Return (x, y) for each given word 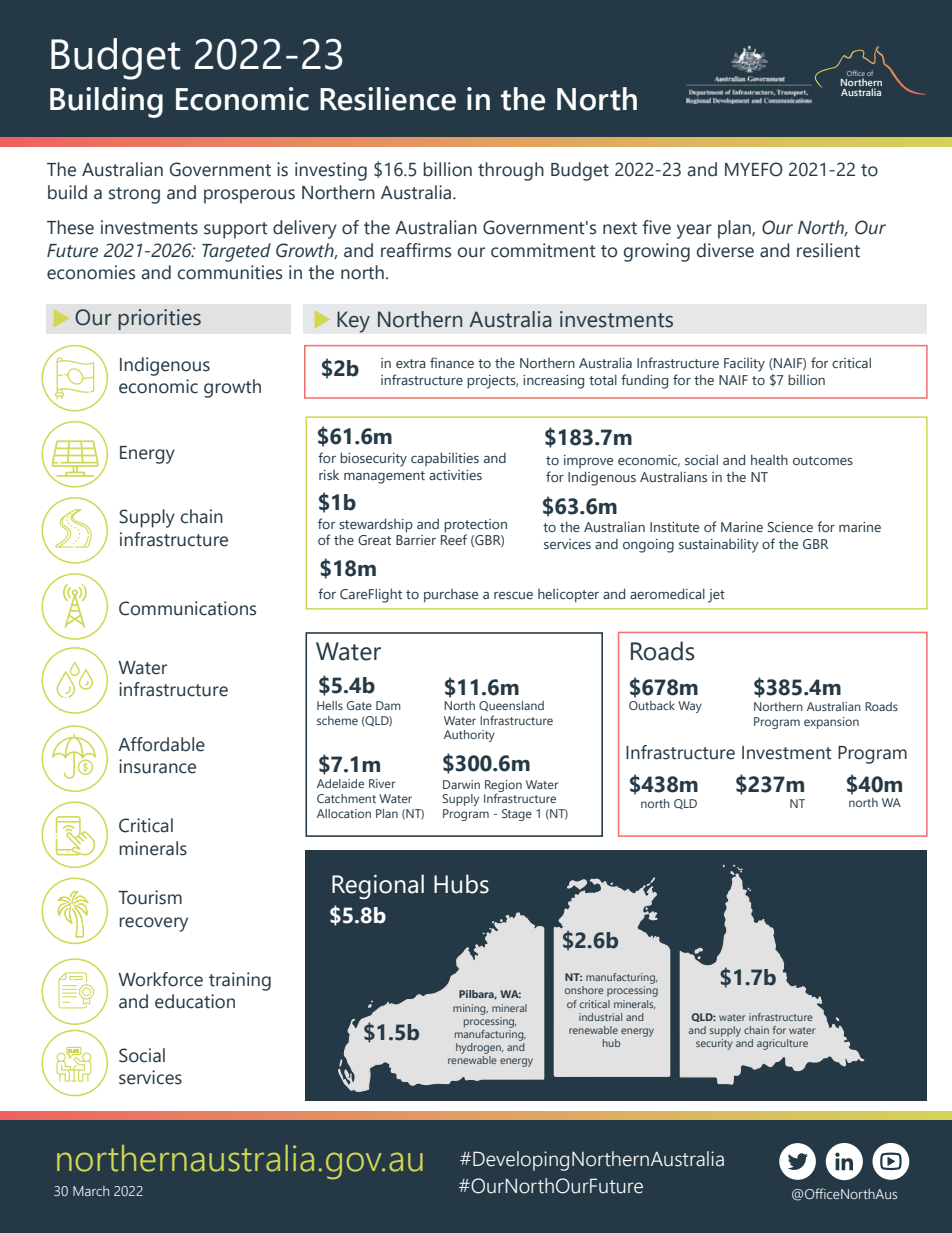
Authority (469, 736)
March (91, 1191)
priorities (159, 319)
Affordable (161, 744)
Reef (454, 538)
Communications (187, 608)
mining (470, 1009)
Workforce (160, 979)
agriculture (782, 1044)
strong (134, 195)
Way (690, 707)
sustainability (719, 545)
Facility (744, 365)
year (694, 231)
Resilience (388, 99)
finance (452, 362)
